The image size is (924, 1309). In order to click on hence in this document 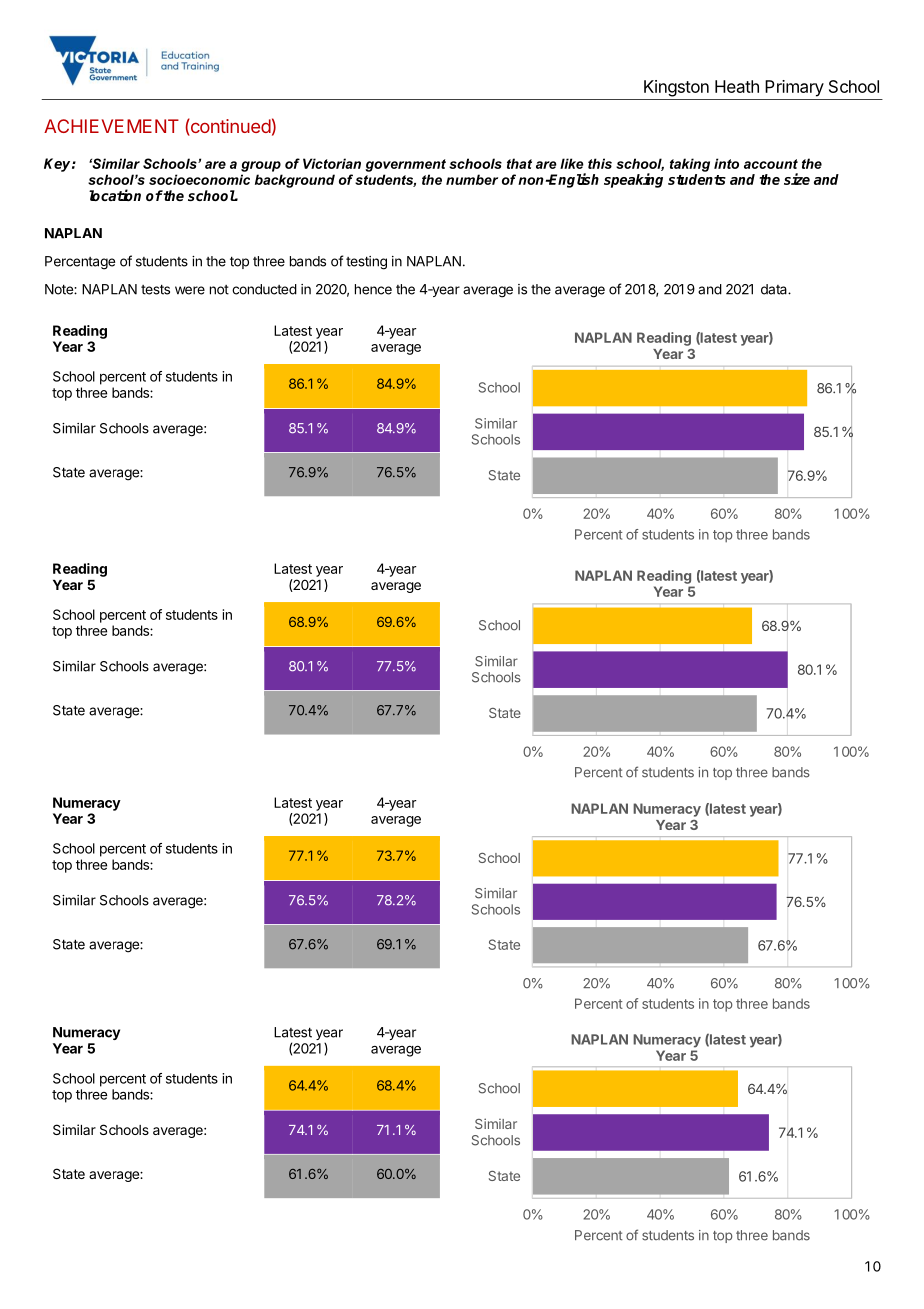, I will do `click(373, 289)`.
